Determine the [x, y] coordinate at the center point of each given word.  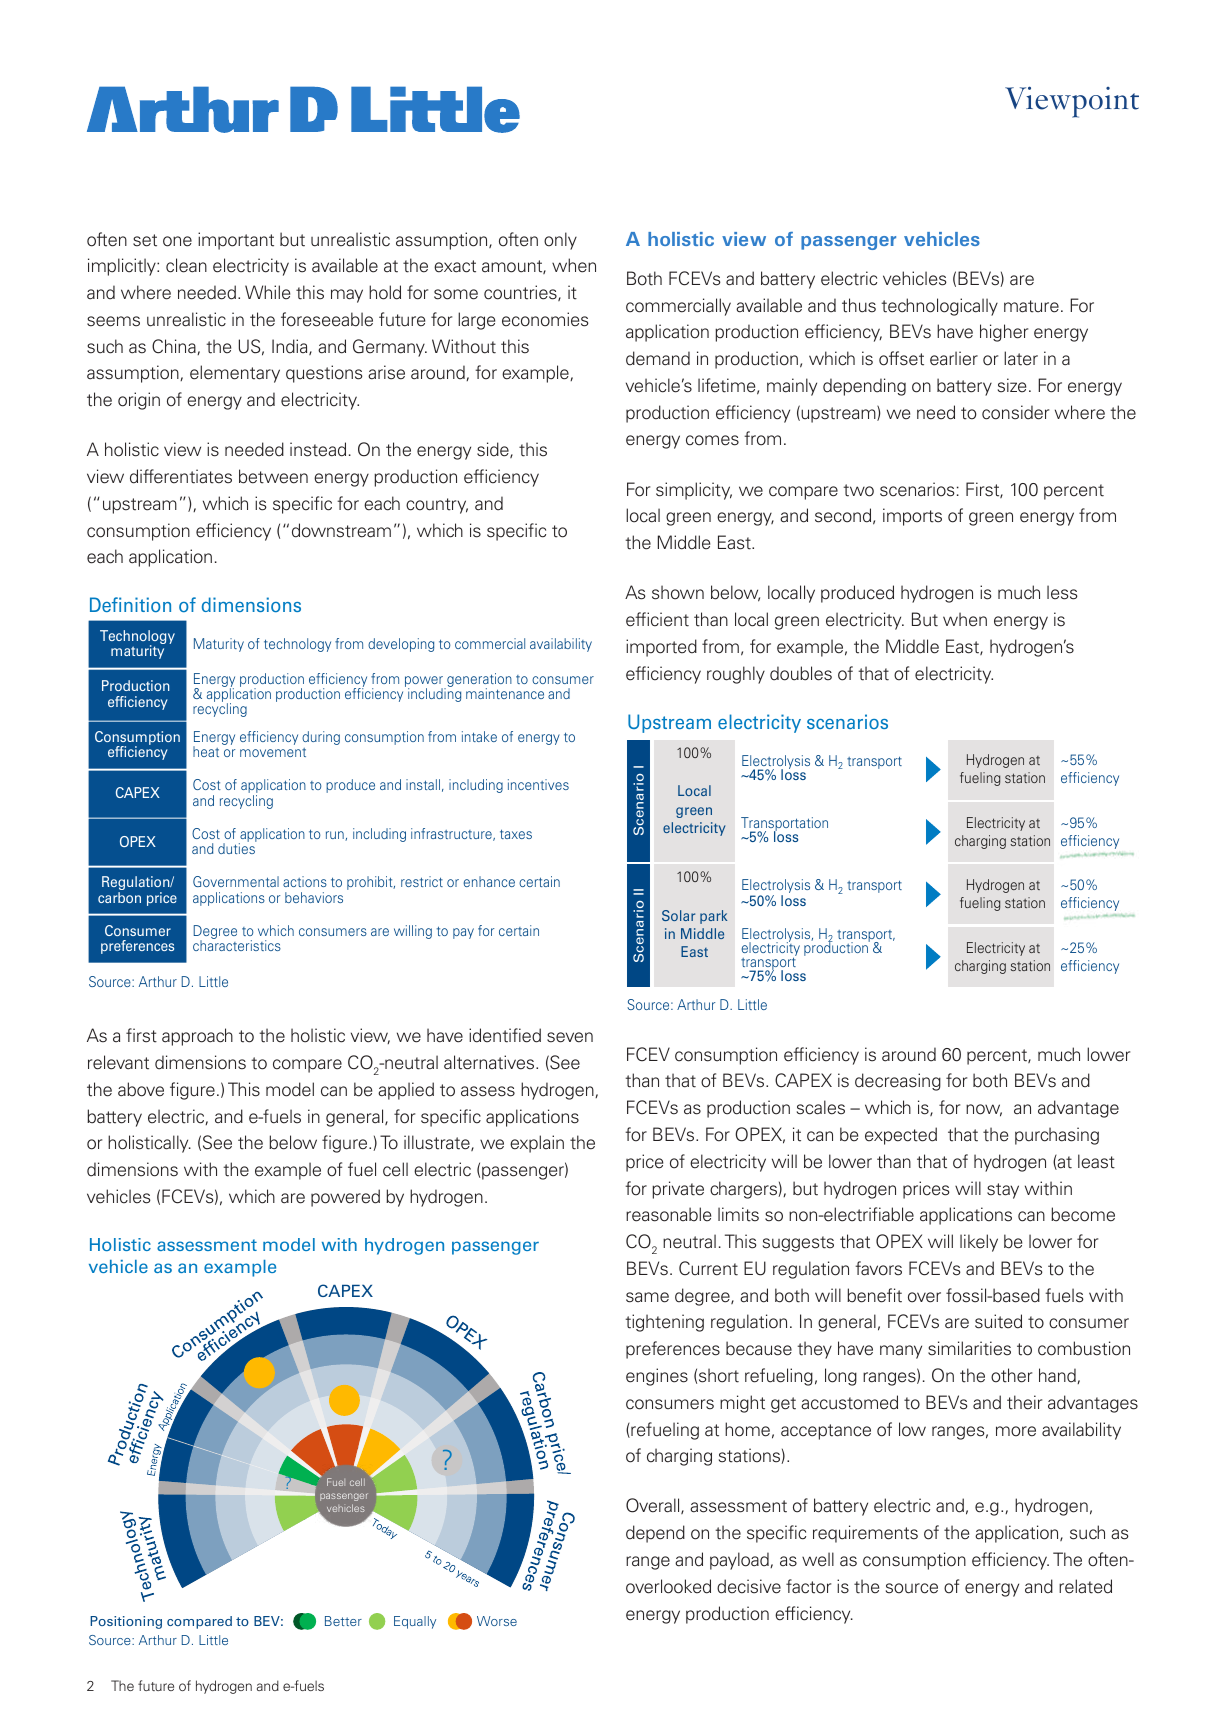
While [267, 292]
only [560, 241]
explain [537, 1144]
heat [206, 751]
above [141, 1089]
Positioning [126, 1622]
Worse [497, 1621]
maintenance [505, 693]
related [1085, 1586]
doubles [801, 673]
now [984, 1110]
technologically [939, 307]
